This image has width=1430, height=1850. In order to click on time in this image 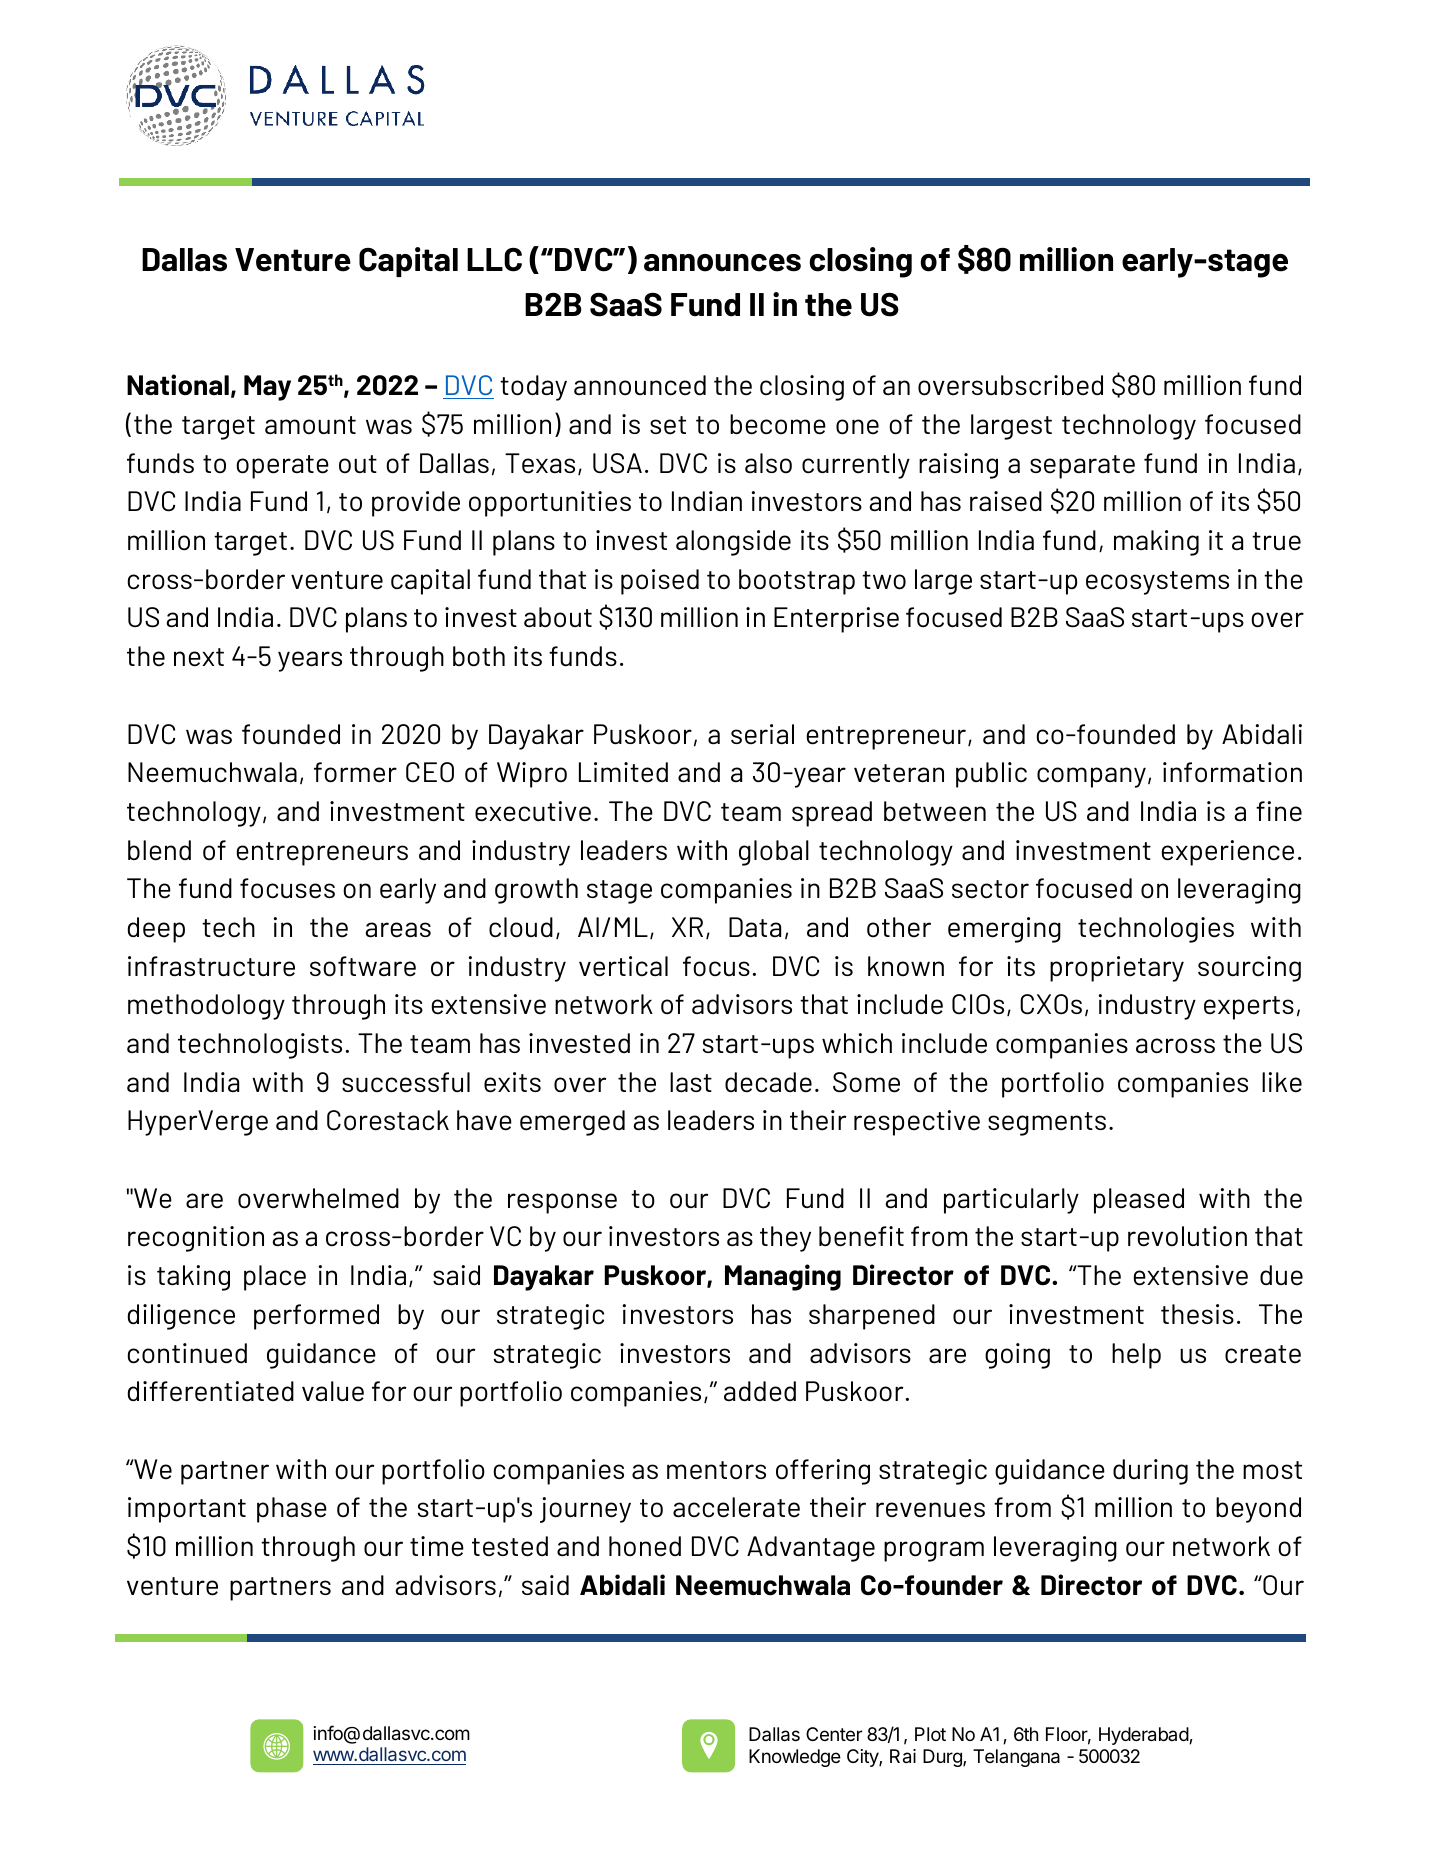, I will do `click(437, 1546)`.
